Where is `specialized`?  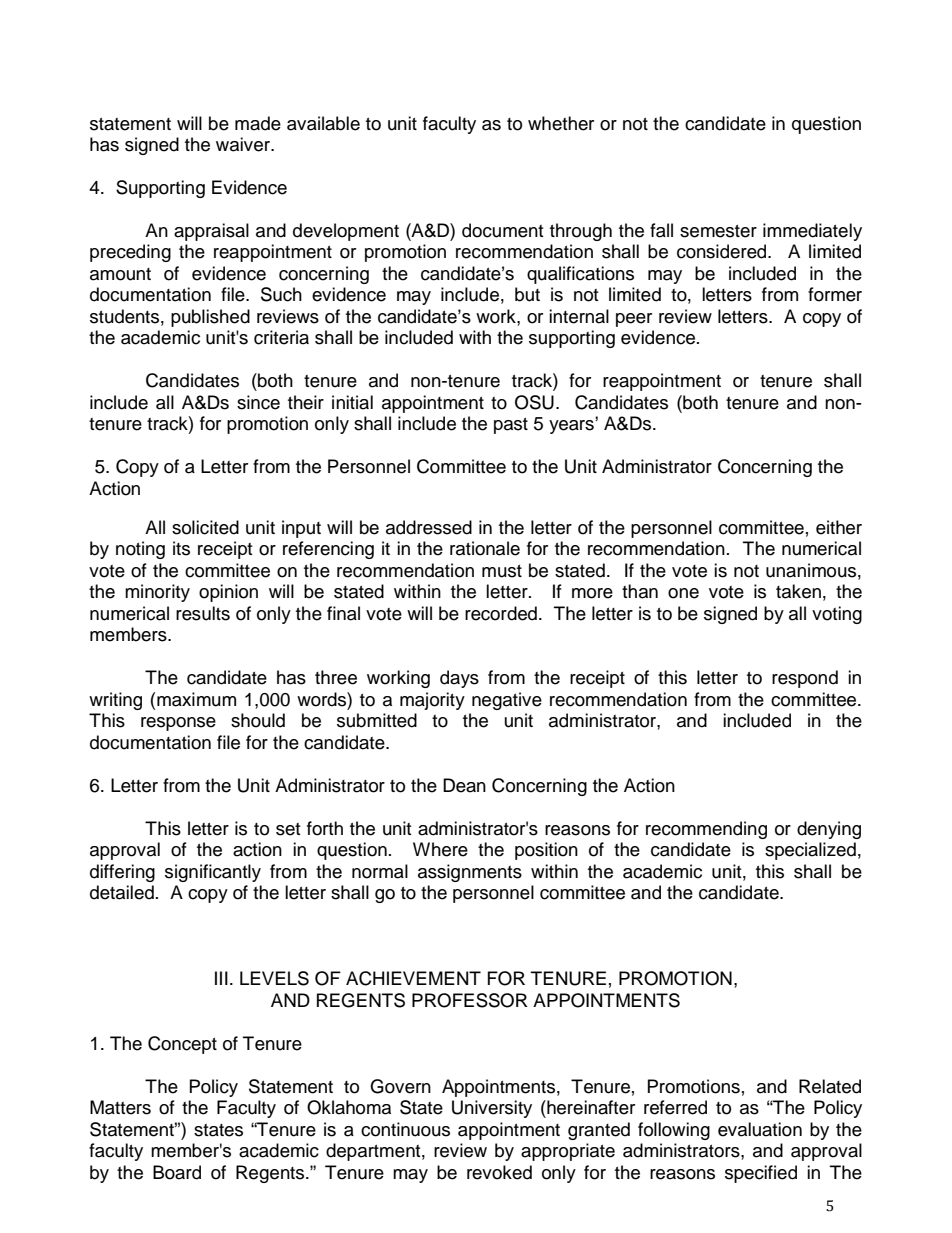 specialized is located at coordinates (810, 851).
